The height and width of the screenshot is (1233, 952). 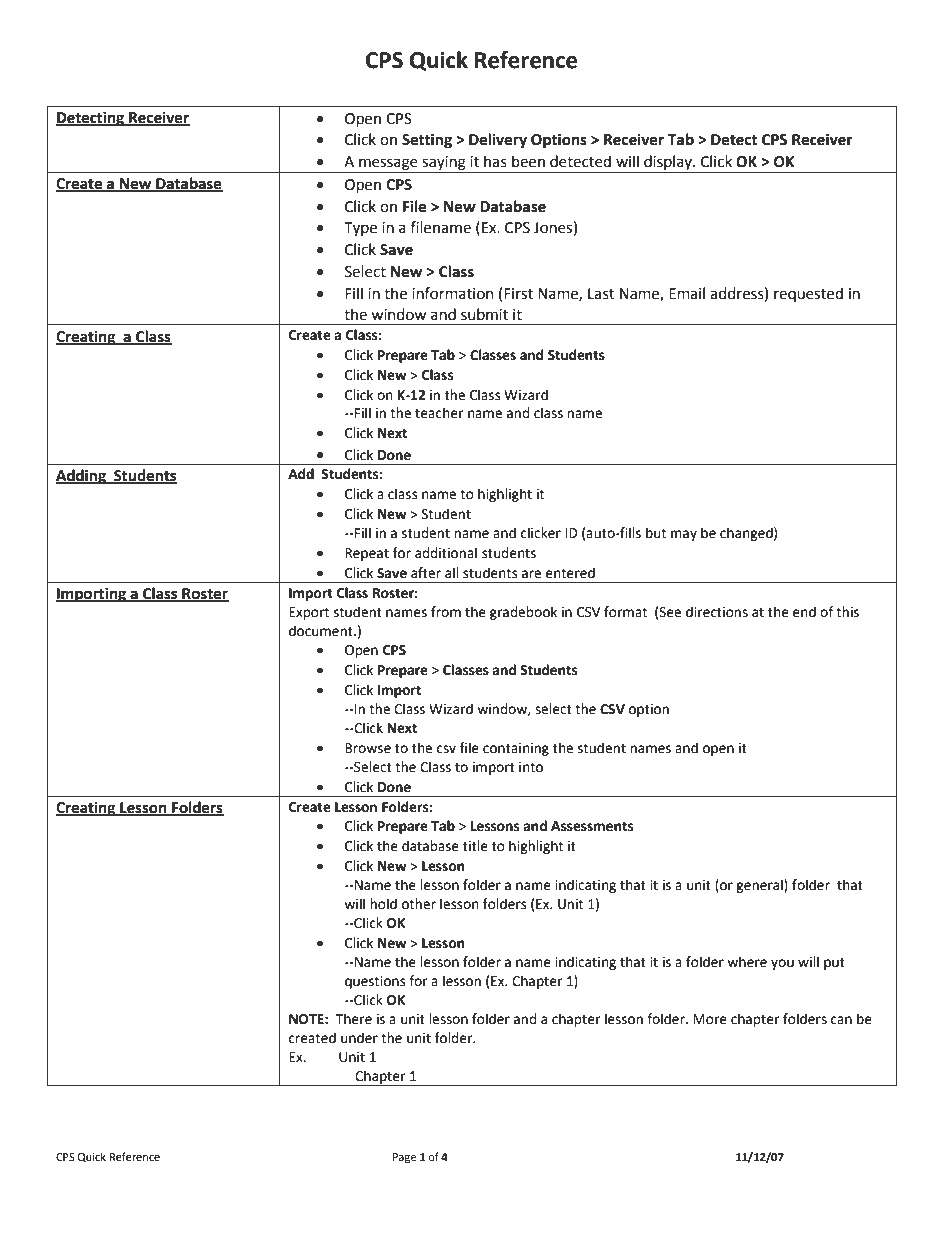 I want to click on Export, so click(x=309, y=613).
